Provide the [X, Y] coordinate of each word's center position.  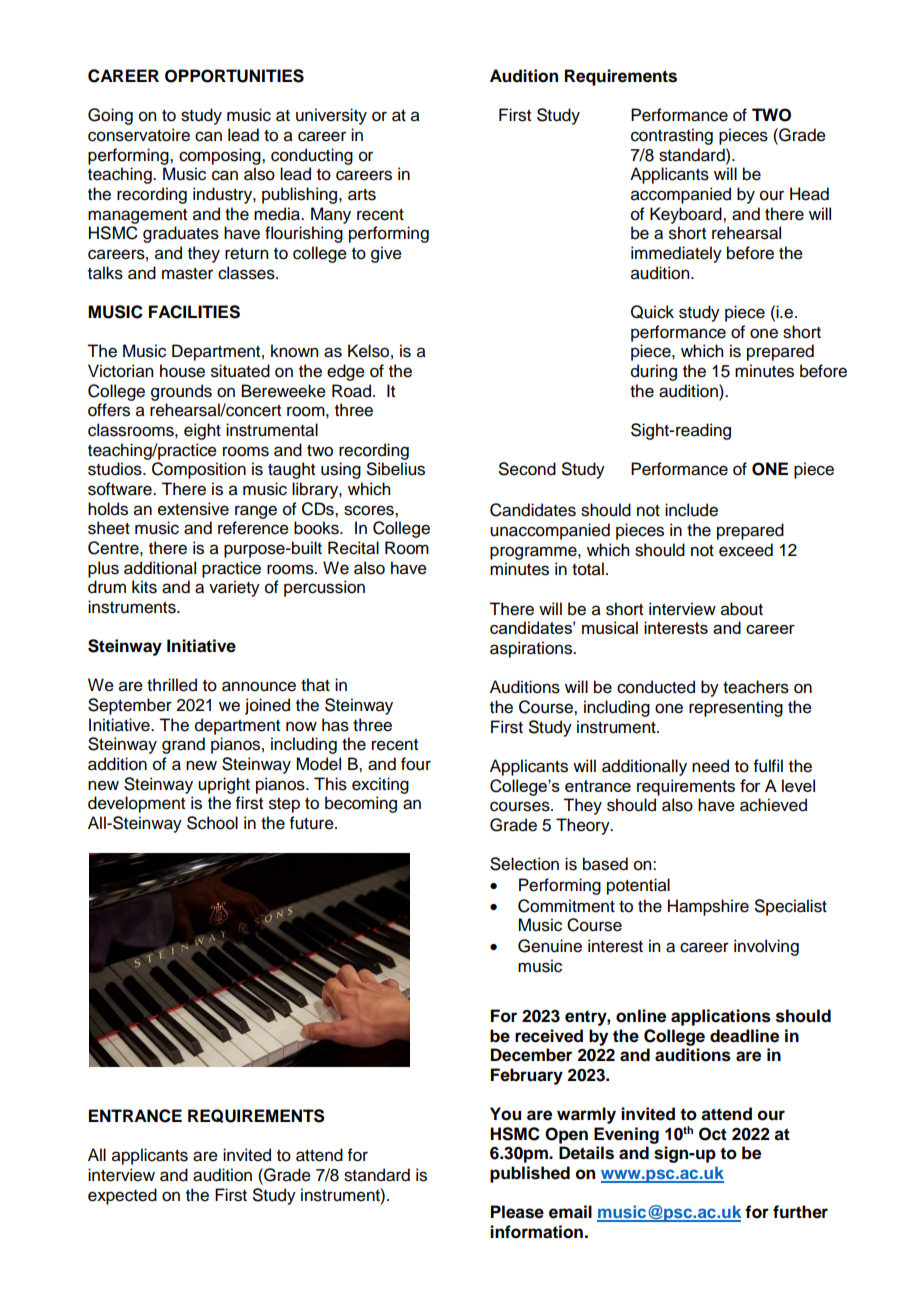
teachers [756, 687]
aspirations [532, 649]
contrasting [672, 136]
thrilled [172, 685]
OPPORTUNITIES [234, 76]
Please [517, 1212]
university [331, 116]
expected [122, 1196]
